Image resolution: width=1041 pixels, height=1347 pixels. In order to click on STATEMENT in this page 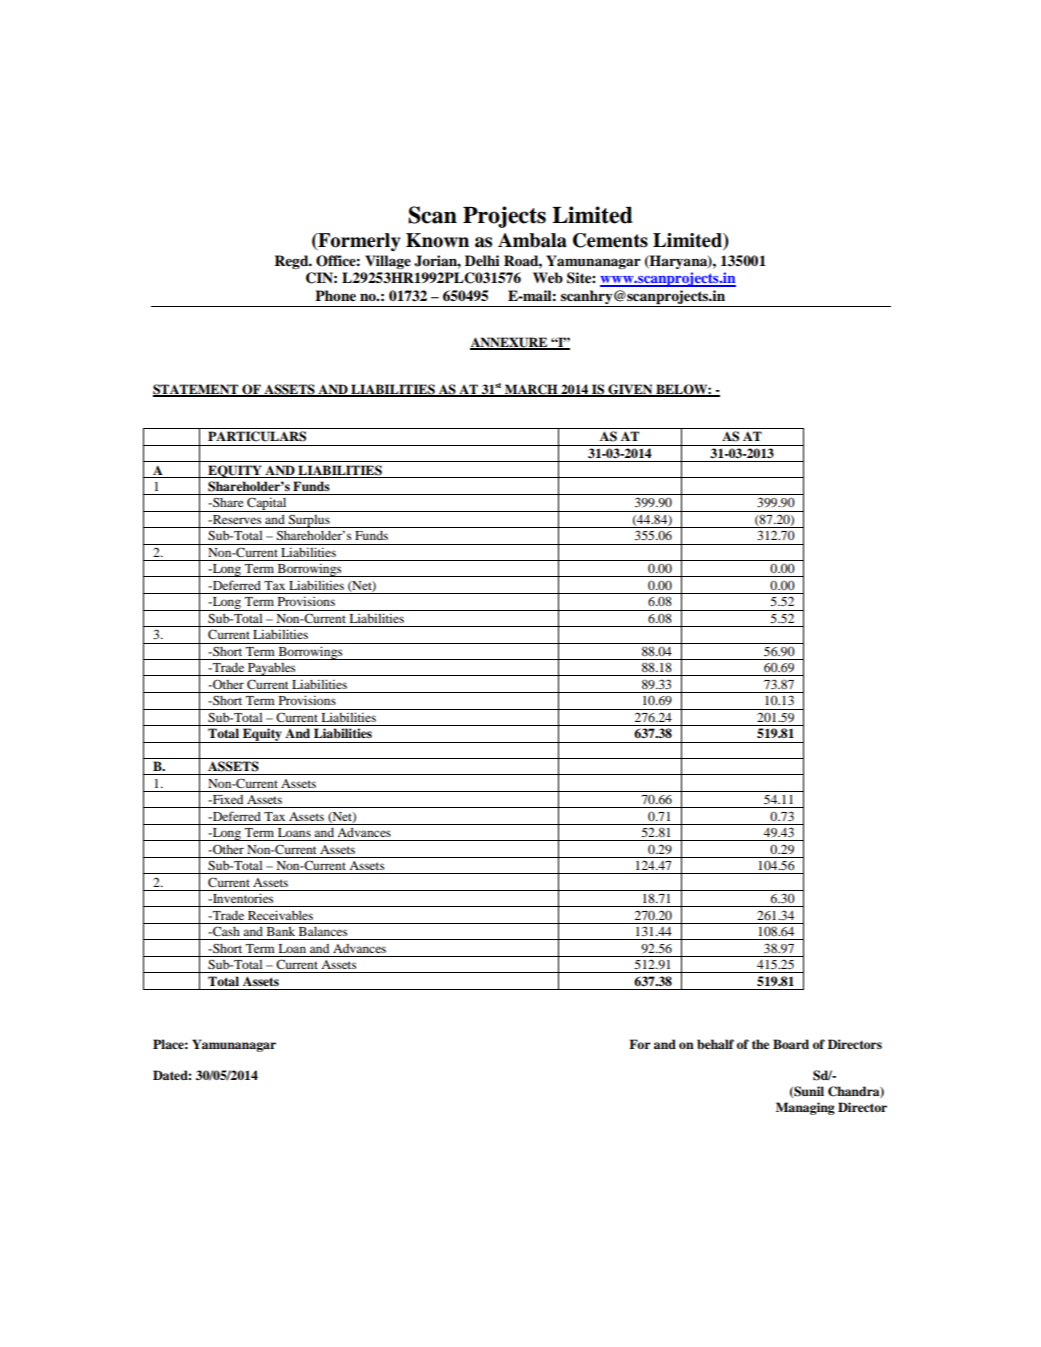, I will do `click(197, 390)`.
